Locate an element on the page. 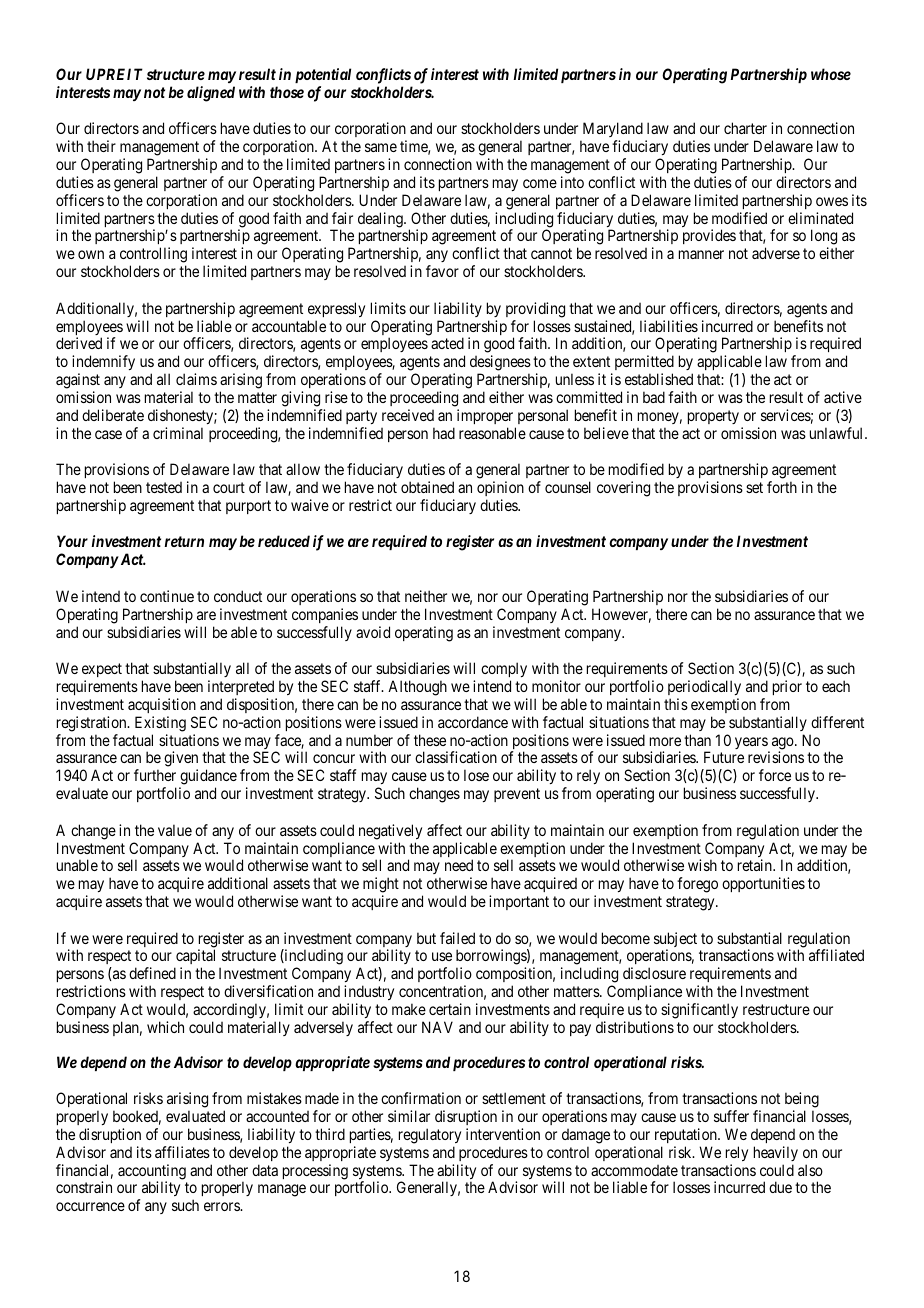 The height and width of the image is (1308, 924). forth is located at coordinates (782, 487).
